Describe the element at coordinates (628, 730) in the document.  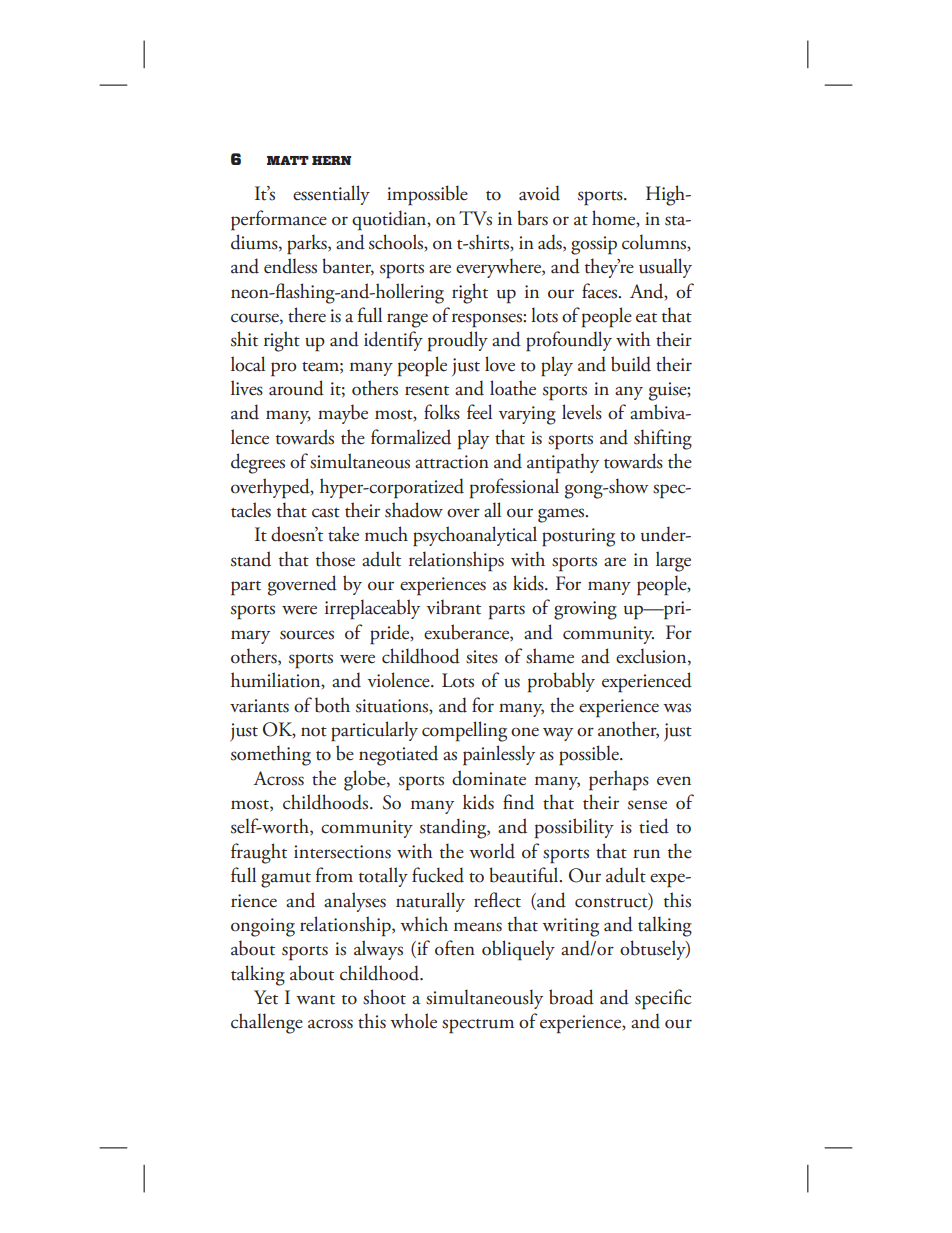
I see `another` at that location.
